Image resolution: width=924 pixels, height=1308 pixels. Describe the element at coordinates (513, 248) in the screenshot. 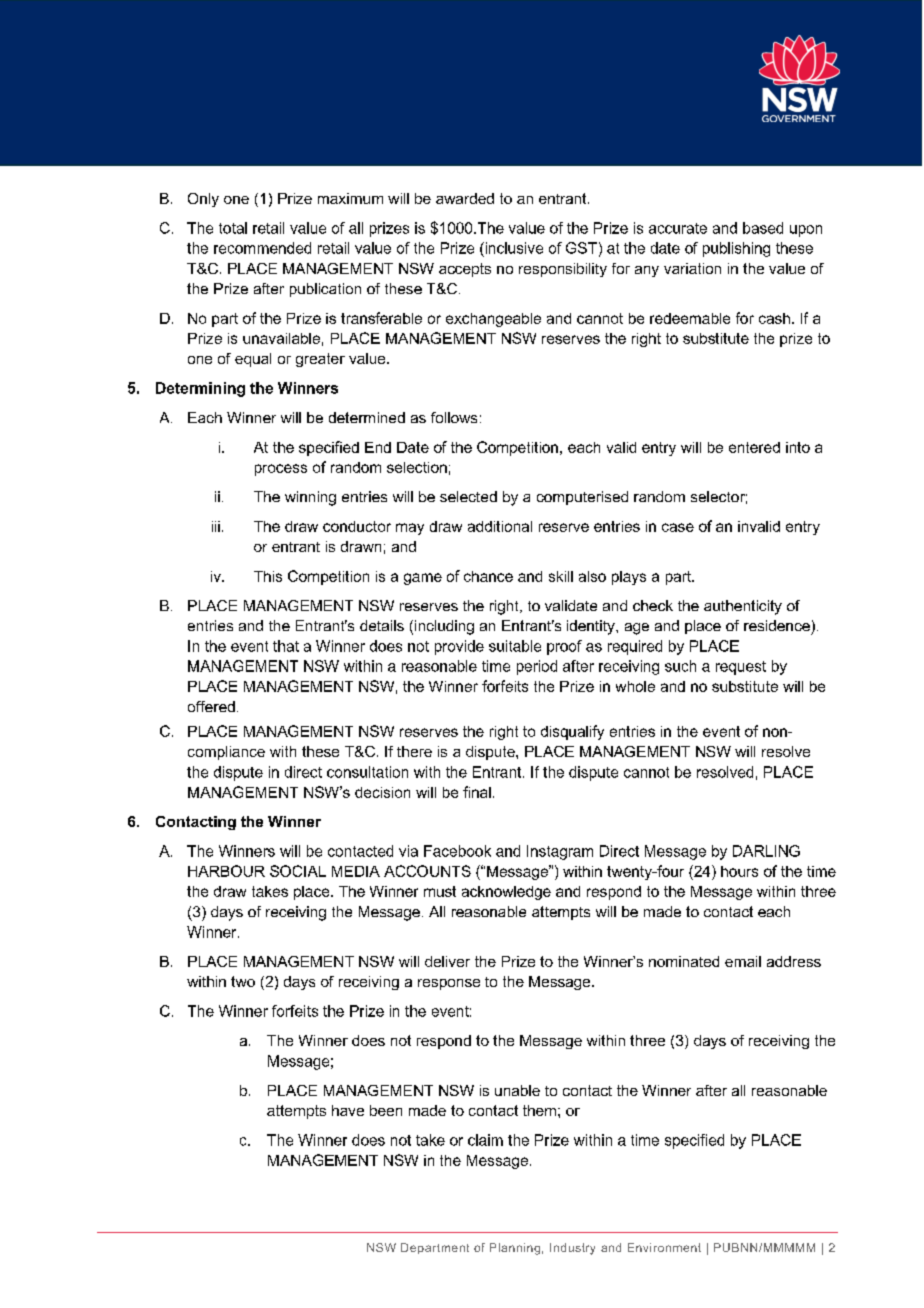

I see `inclusive` at that location.
